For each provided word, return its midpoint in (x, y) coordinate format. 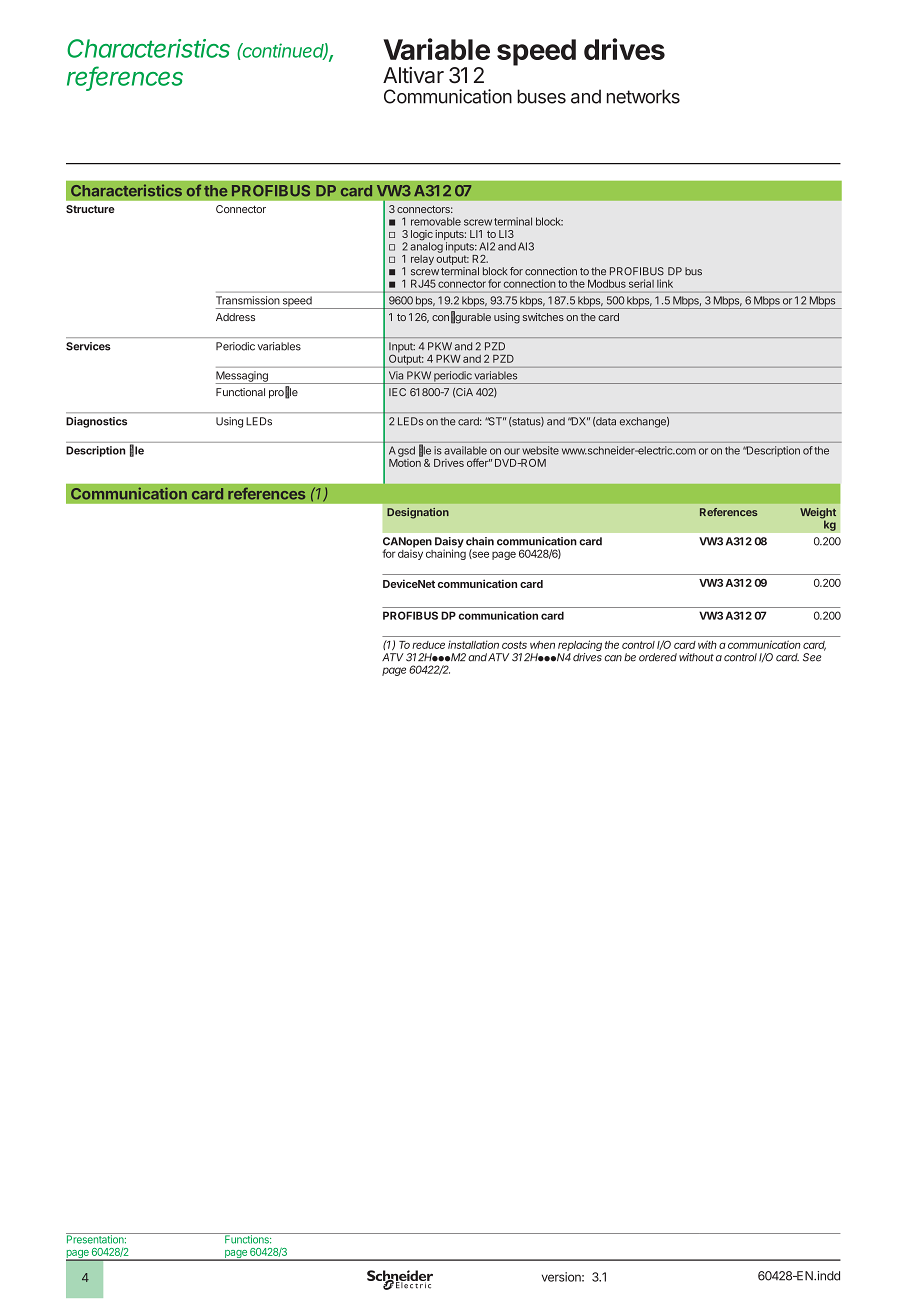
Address (235, 317)
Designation (418, 513)
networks (643, 96)
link (665, 283)
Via (396, 375)
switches (543, 317)
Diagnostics (96, 422)
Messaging (243, 377)
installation (473, 644)
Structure (90, 209)
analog (426, 247)
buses (541, 96)
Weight (818, 514)
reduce (428, 645)
